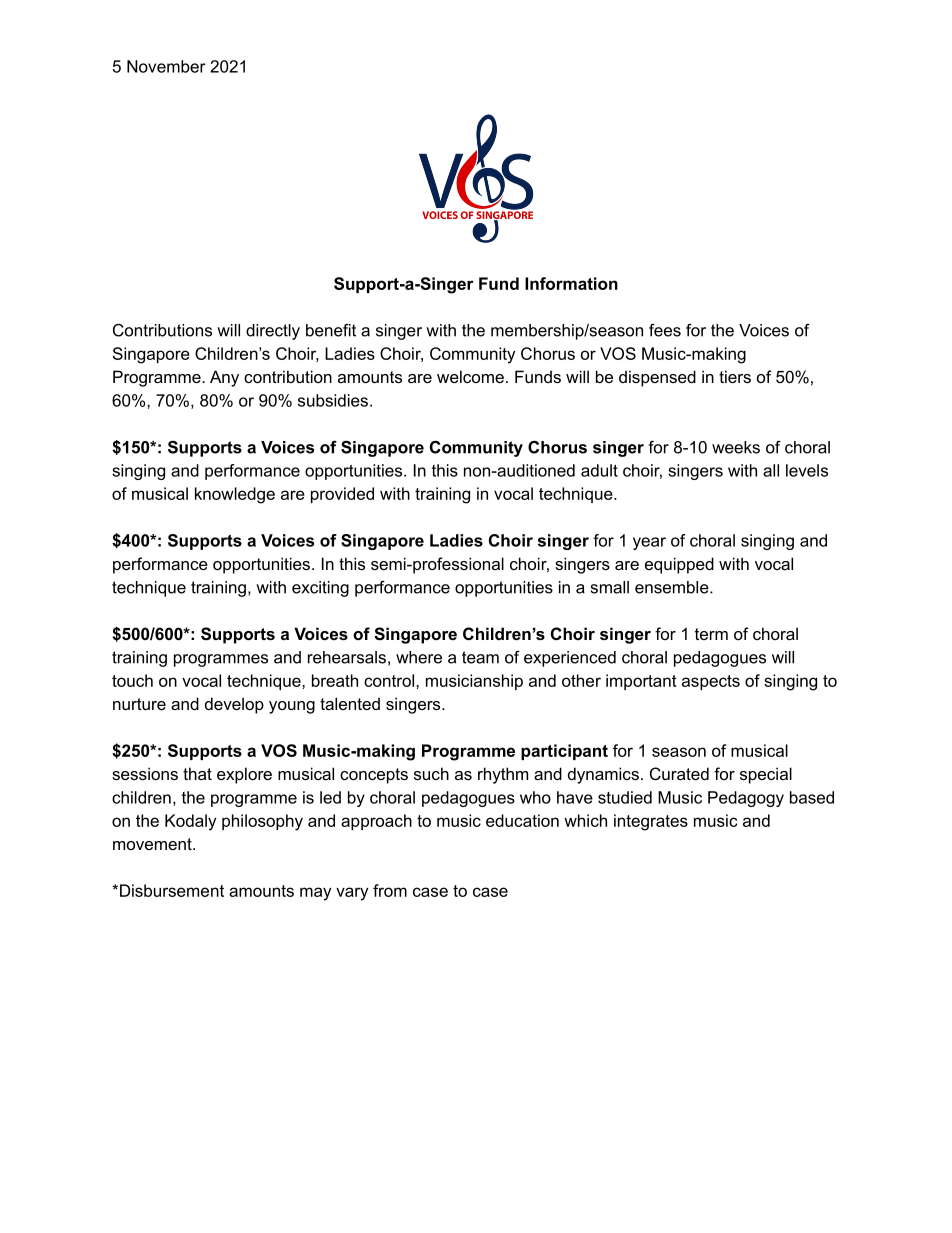  I want to click on November, so click(166, 66).
